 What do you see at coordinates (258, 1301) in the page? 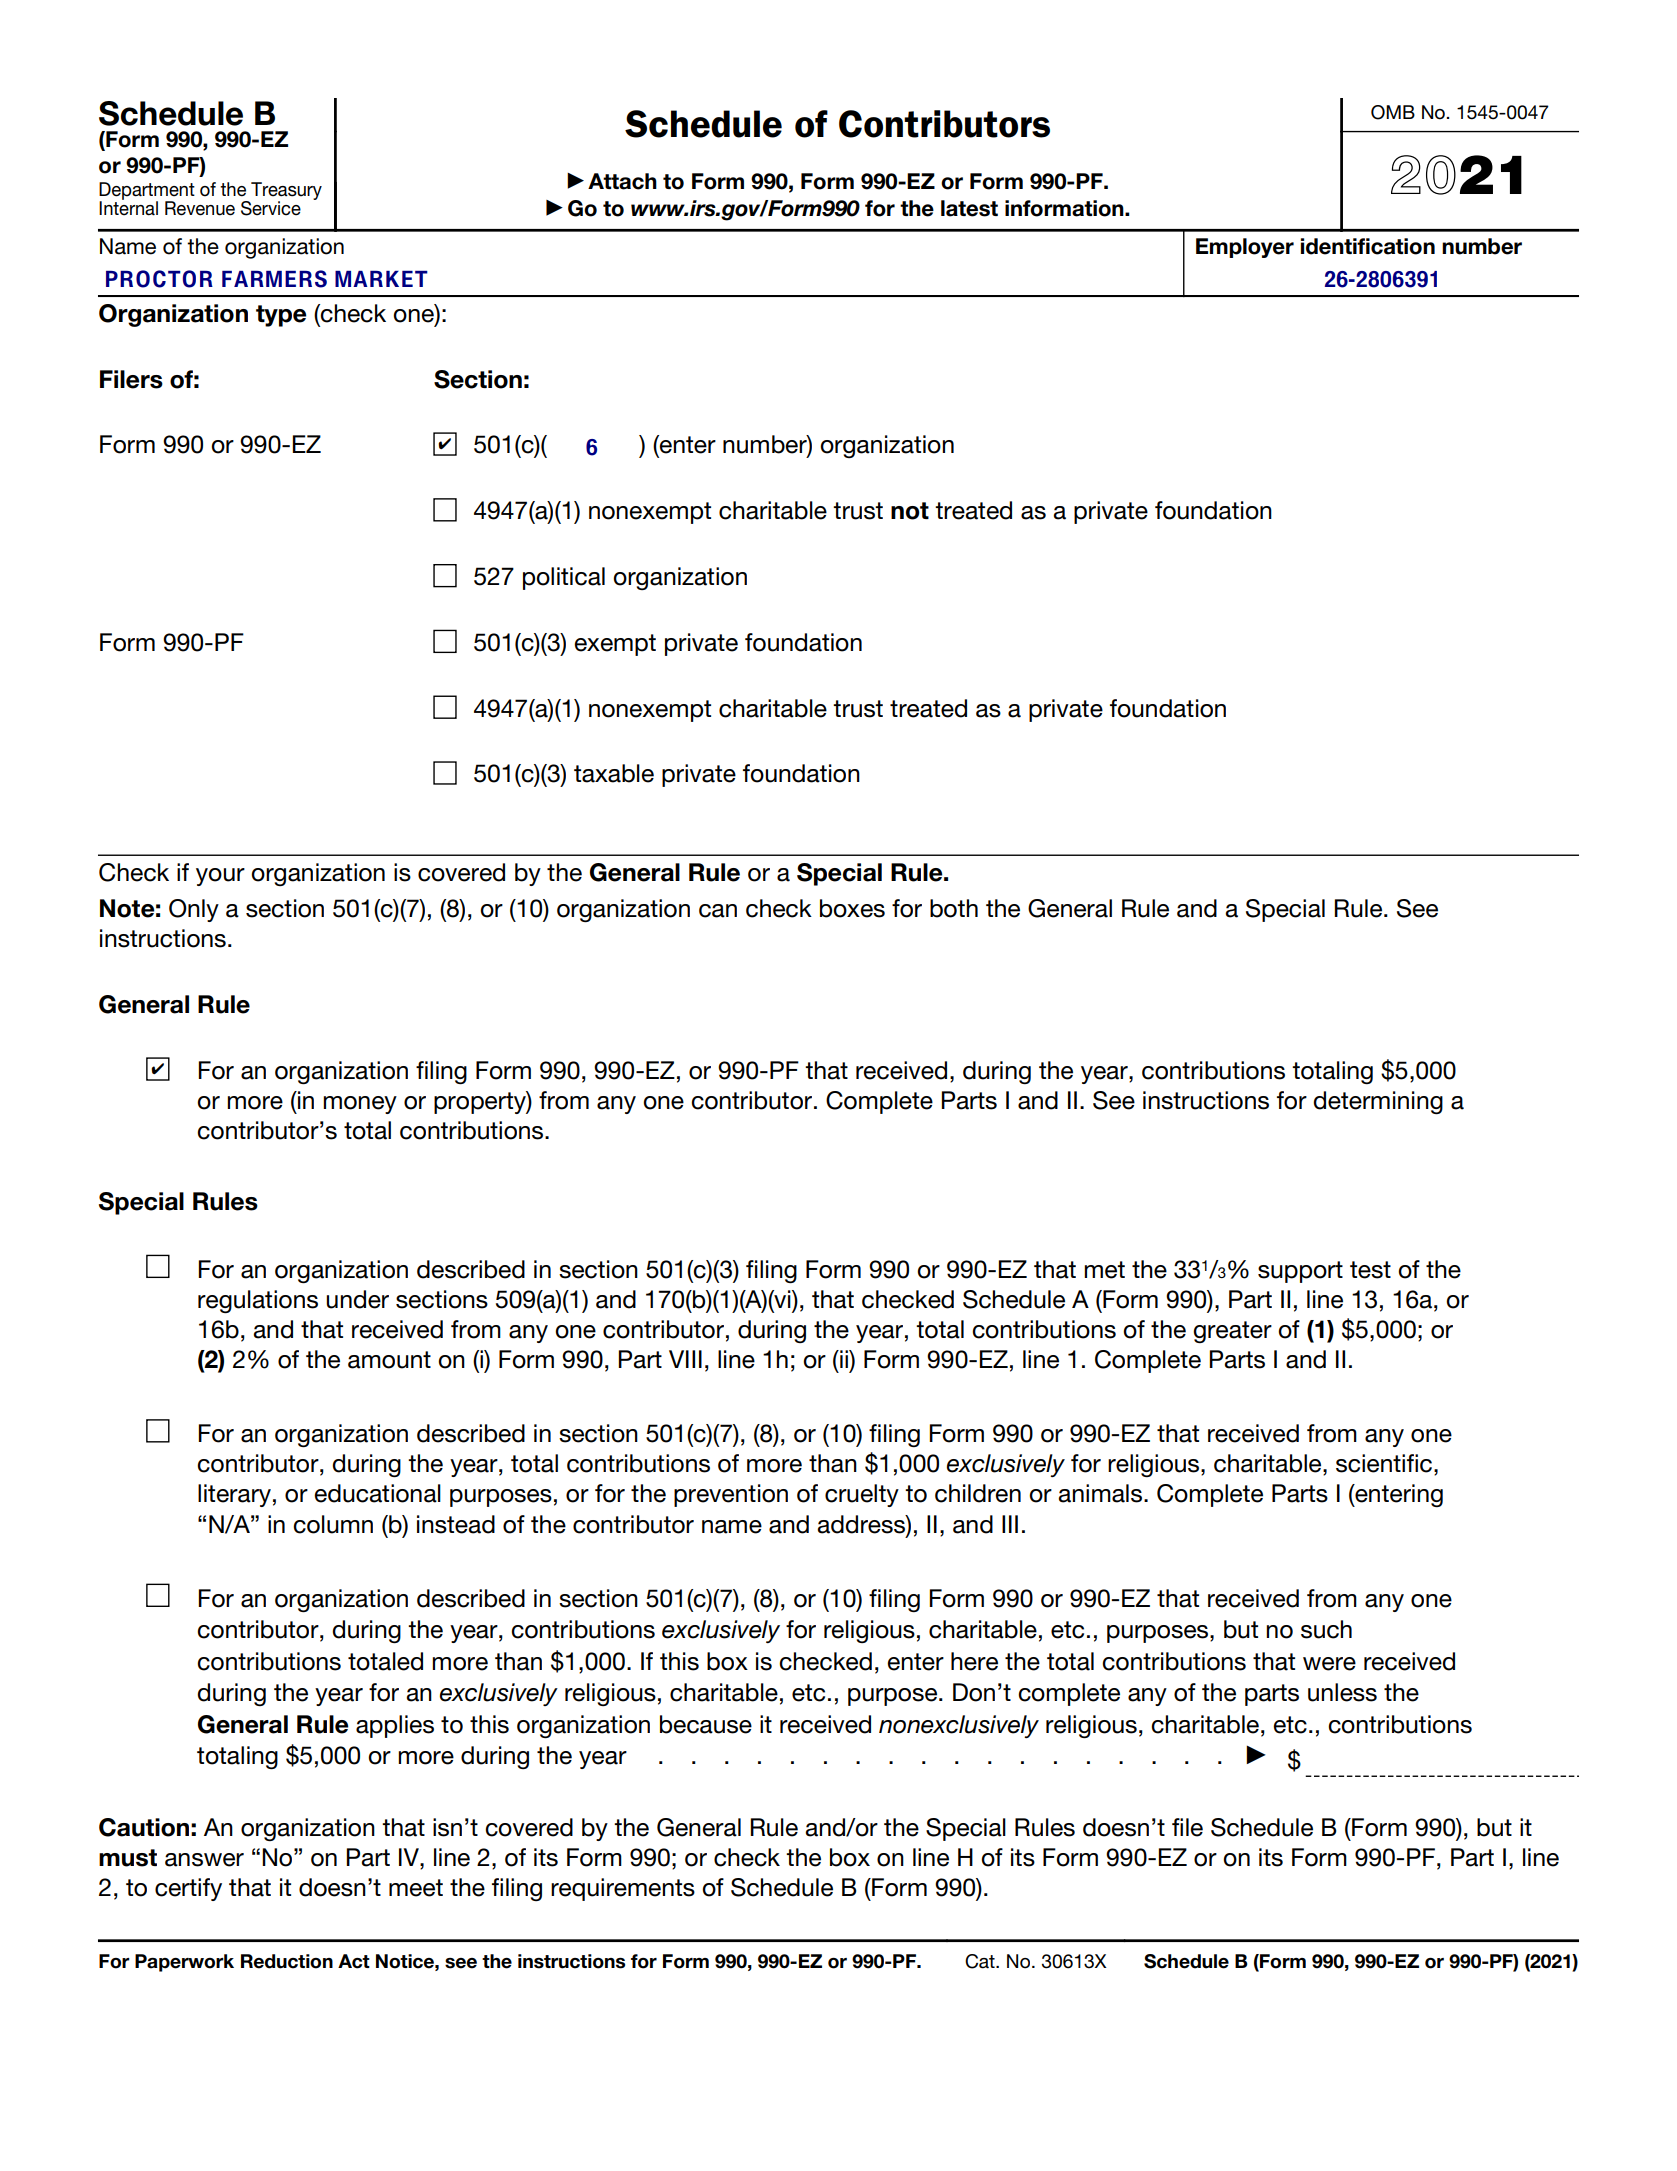
I see `regulations` at bounding box center [258, 1301].
